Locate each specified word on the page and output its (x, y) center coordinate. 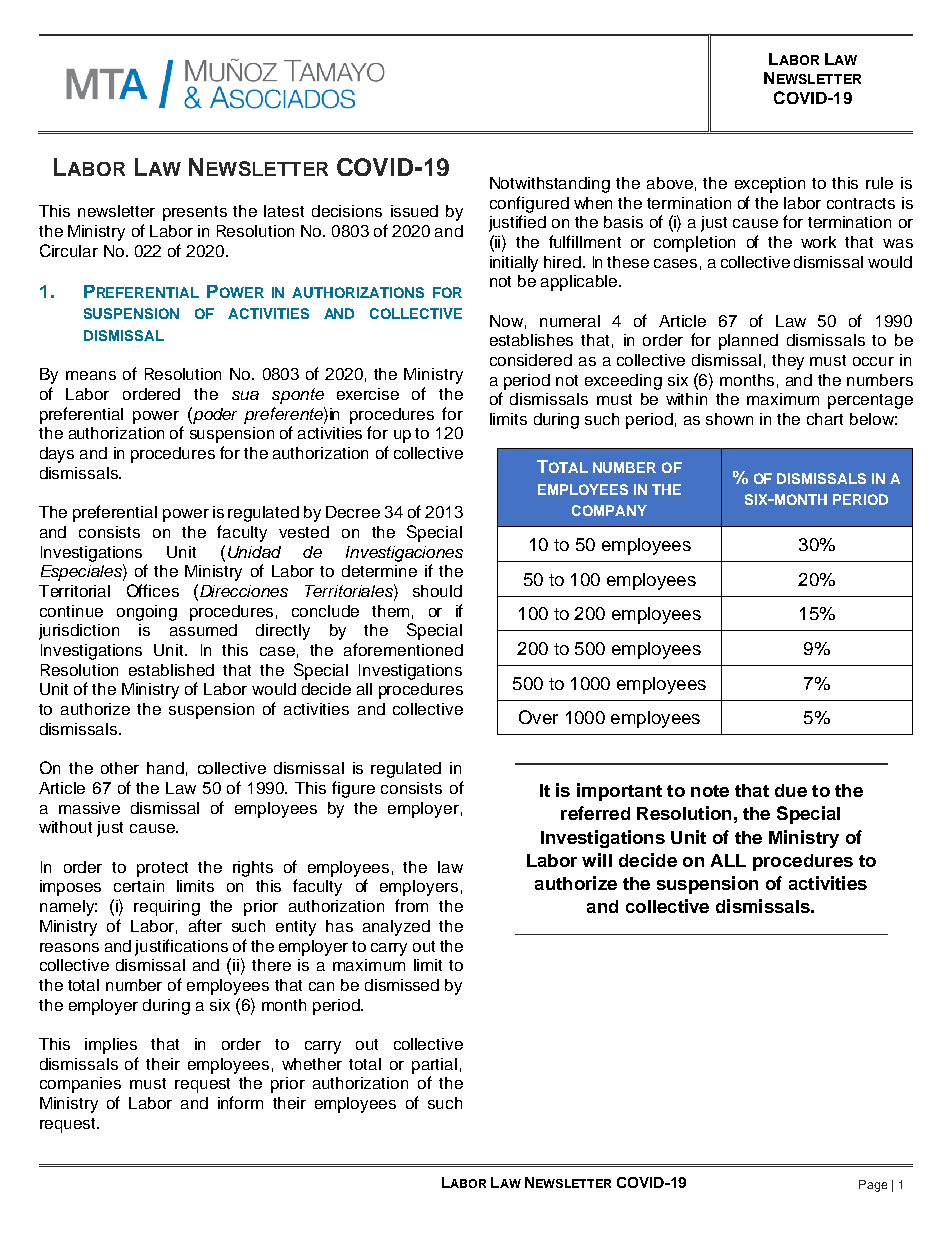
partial (434, 1066)
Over (538, 717)
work (818, 242)
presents (195, 213)
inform (240, 1102)
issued (414, 211)
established (171, 670)
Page (873, 1186)
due (791, 790)
